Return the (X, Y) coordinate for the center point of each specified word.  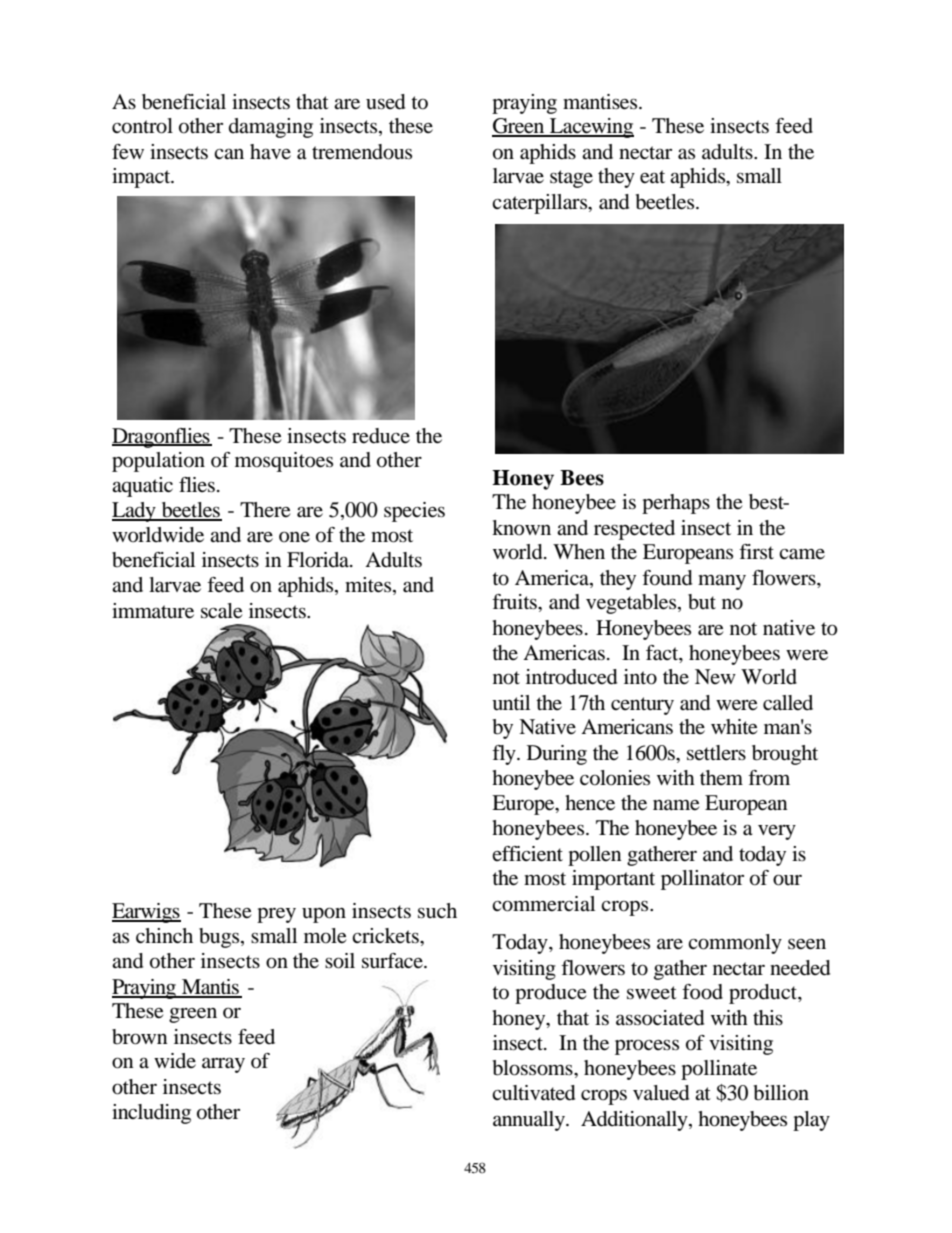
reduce (381, 436)
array (223, 1065)
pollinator (702, 880)
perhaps (676, 504)
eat (652, 177)
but (702, 602)
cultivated (533, 1093)
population (158, 462)
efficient (527, 854)
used (385, 102)
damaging (271, 128)
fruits (515, 602)
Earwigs (146, 913)
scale (221, 611)
